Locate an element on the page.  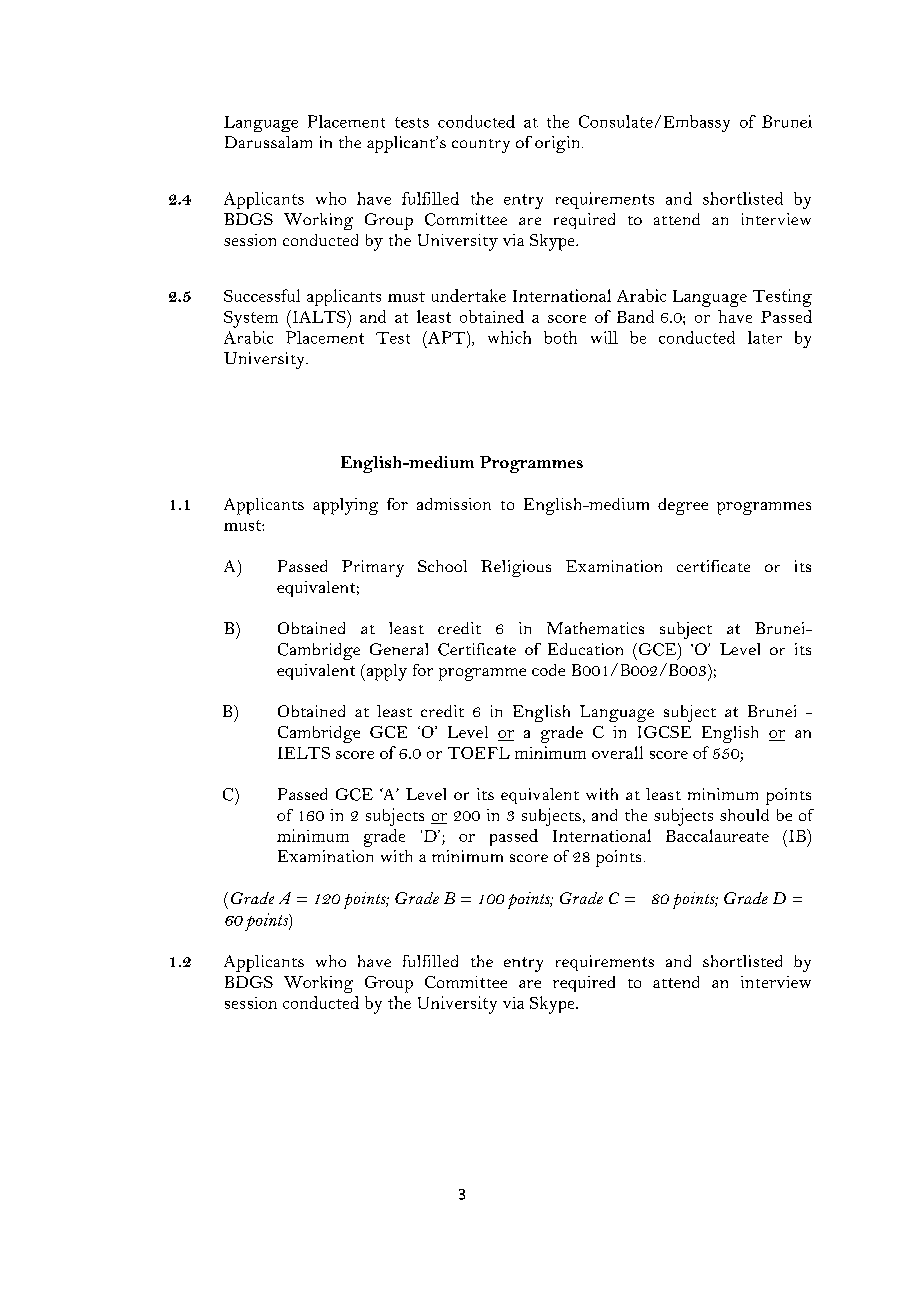
country is located at coordinates (481, 146).
